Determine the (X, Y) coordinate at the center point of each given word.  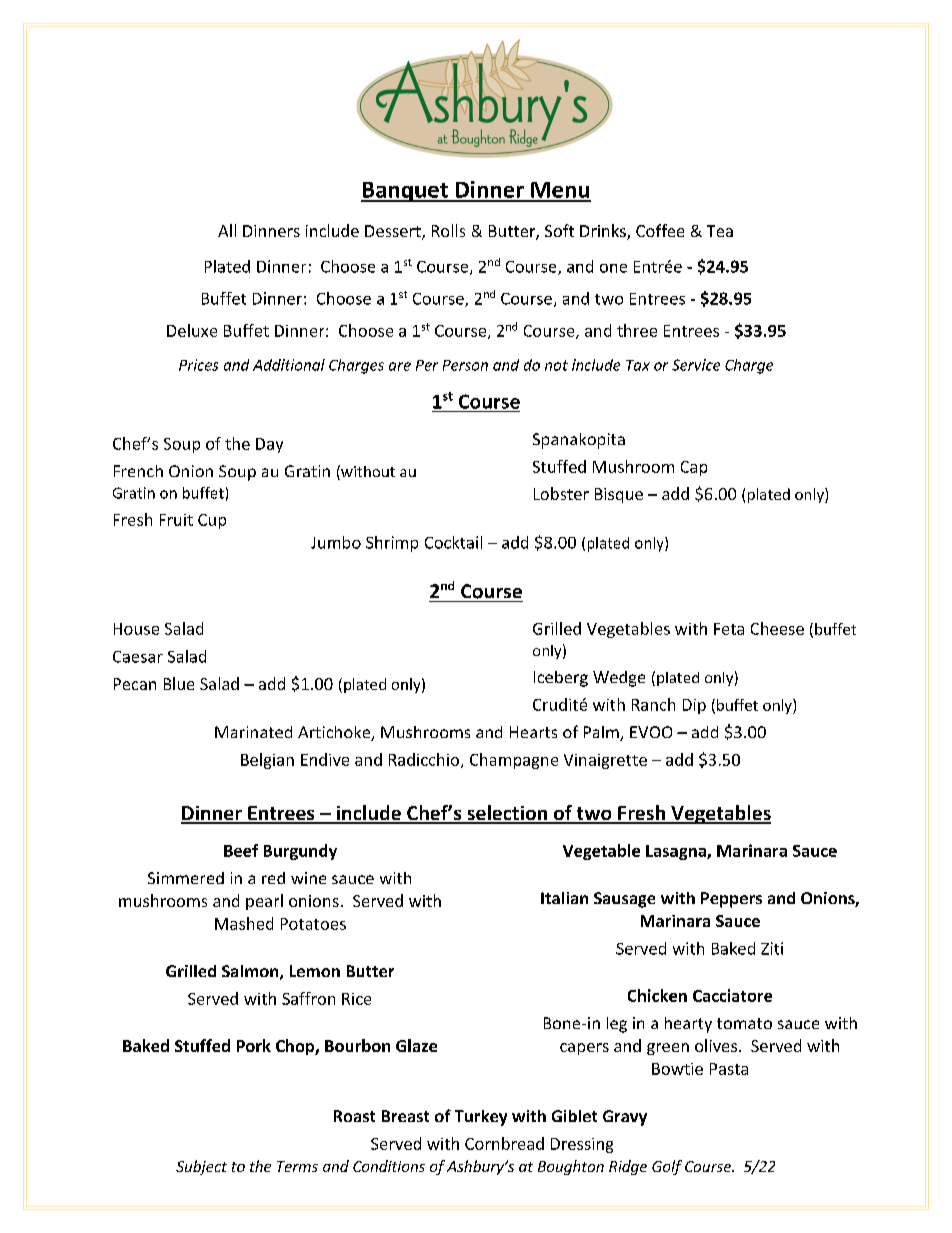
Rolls (448, 230)
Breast (405, 1116)
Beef (241, 850)
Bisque (619, 495)
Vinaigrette (605, 761)
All (227, 230)
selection (507, 814)
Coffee (660, 230)
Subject (201, 1167)
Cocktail (453, 542)
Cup (212, 521)
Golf (667, 1167)
